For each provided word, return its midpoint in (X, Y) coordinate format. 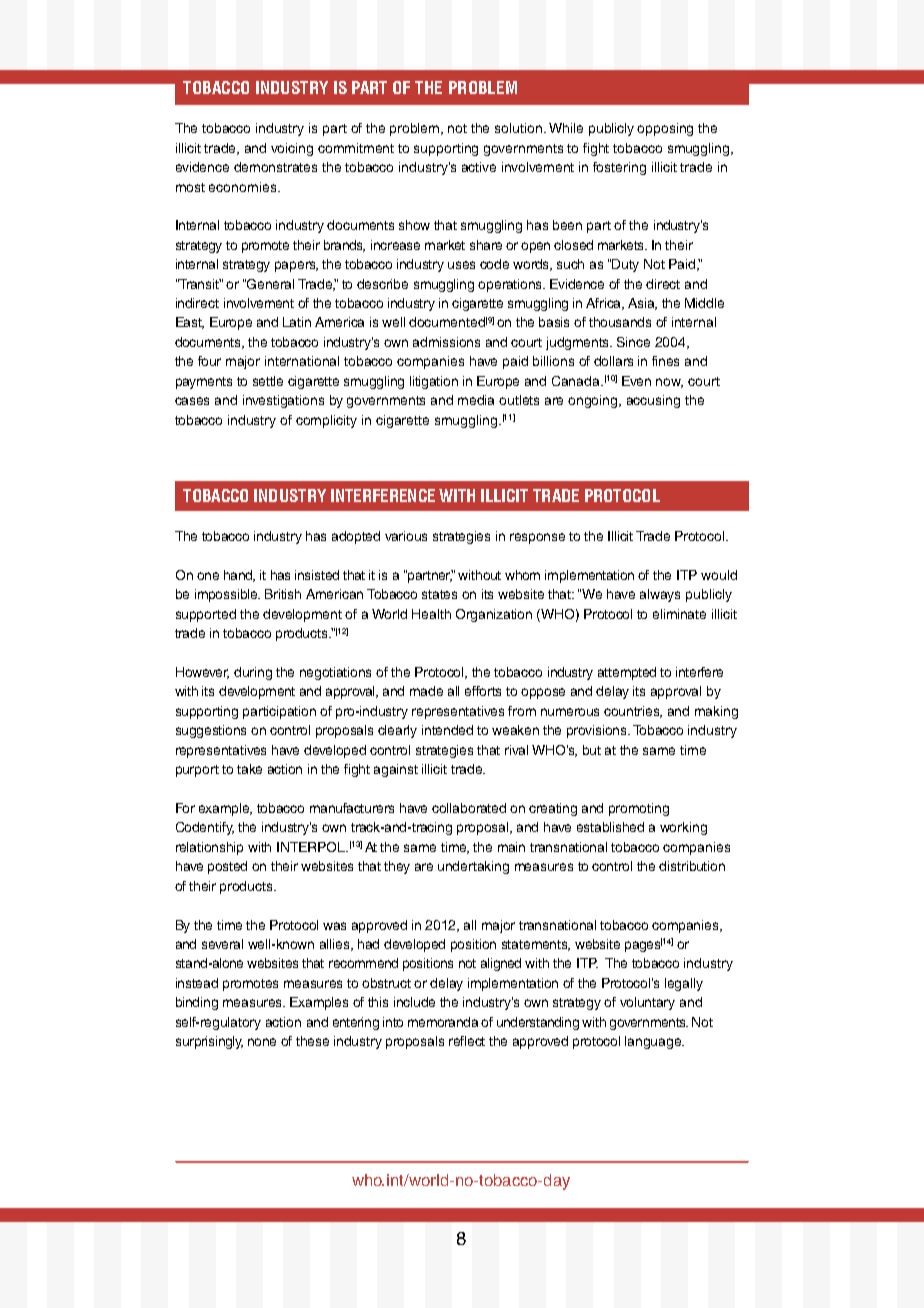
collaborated (469, 808)
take (249, 769)
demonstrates (275, 167)
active (479, 167)
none (262, 1042)
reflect (467, 1041)
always (660, 595)
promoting (639, 809)
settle (268, 381)
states (439, 594)
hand (239, 576)
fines (665, 361)
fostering (619, 168)
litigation (434, 382)
